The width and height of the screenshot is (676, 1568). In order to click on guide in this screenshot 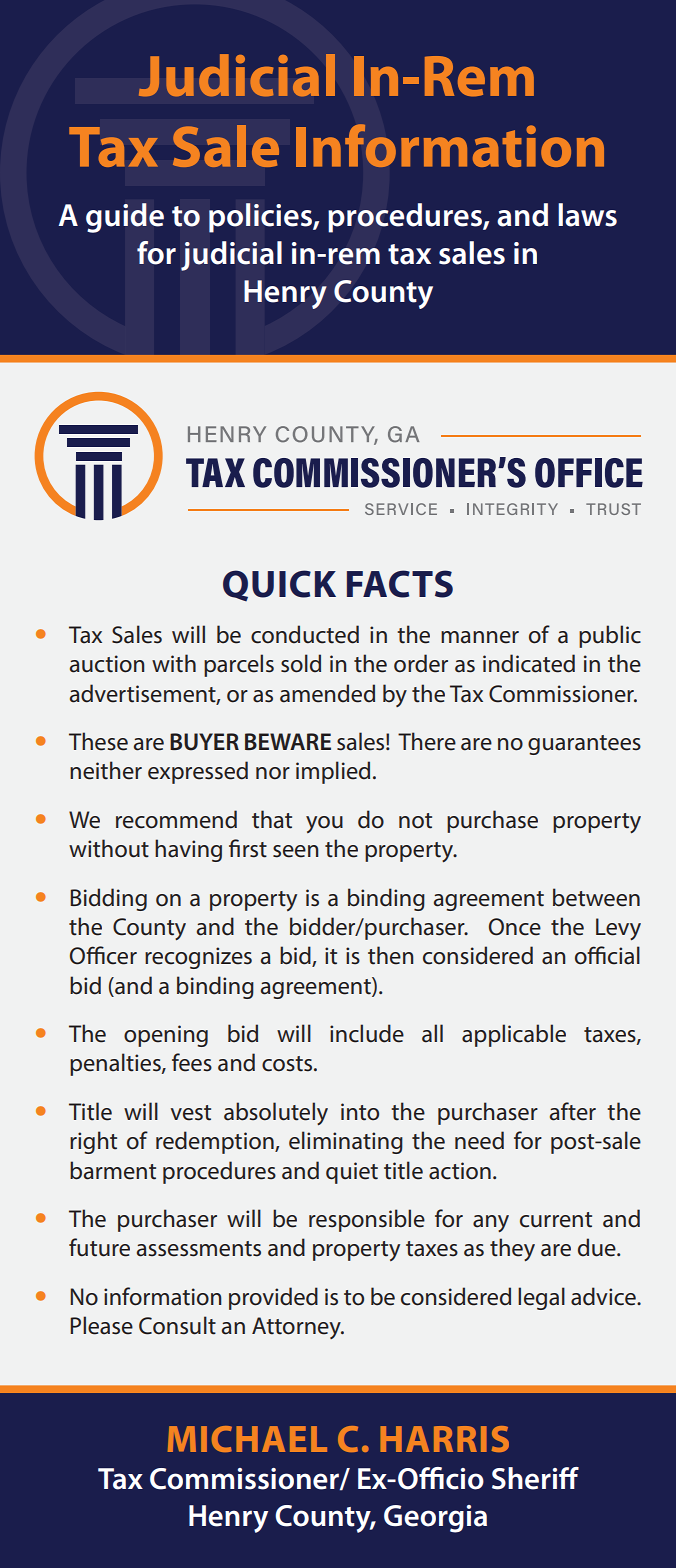, I will do `click(125, 218)`.
